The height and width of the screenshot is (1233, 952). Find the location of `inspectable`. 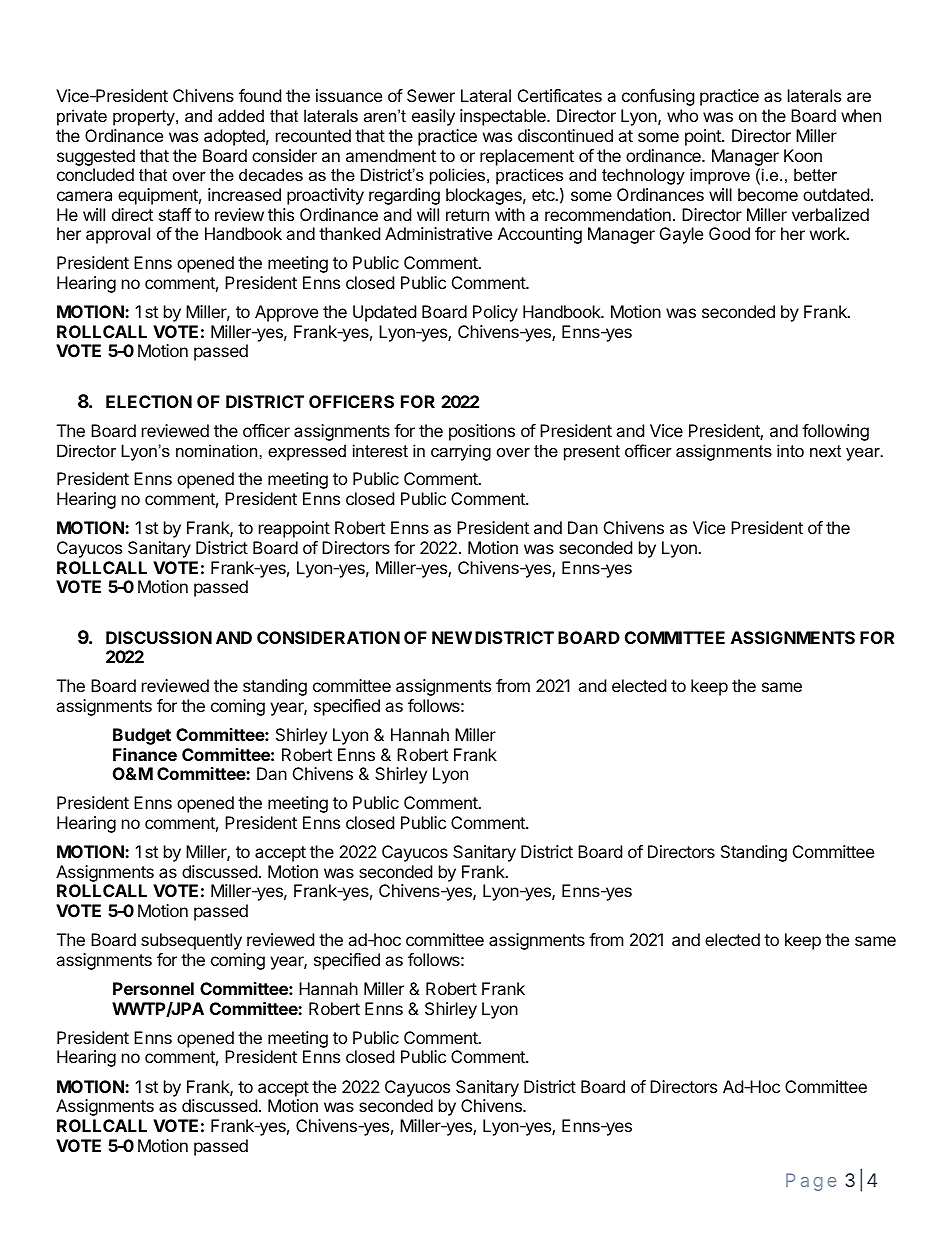

inspectable is located at coordinates (504, 117).
